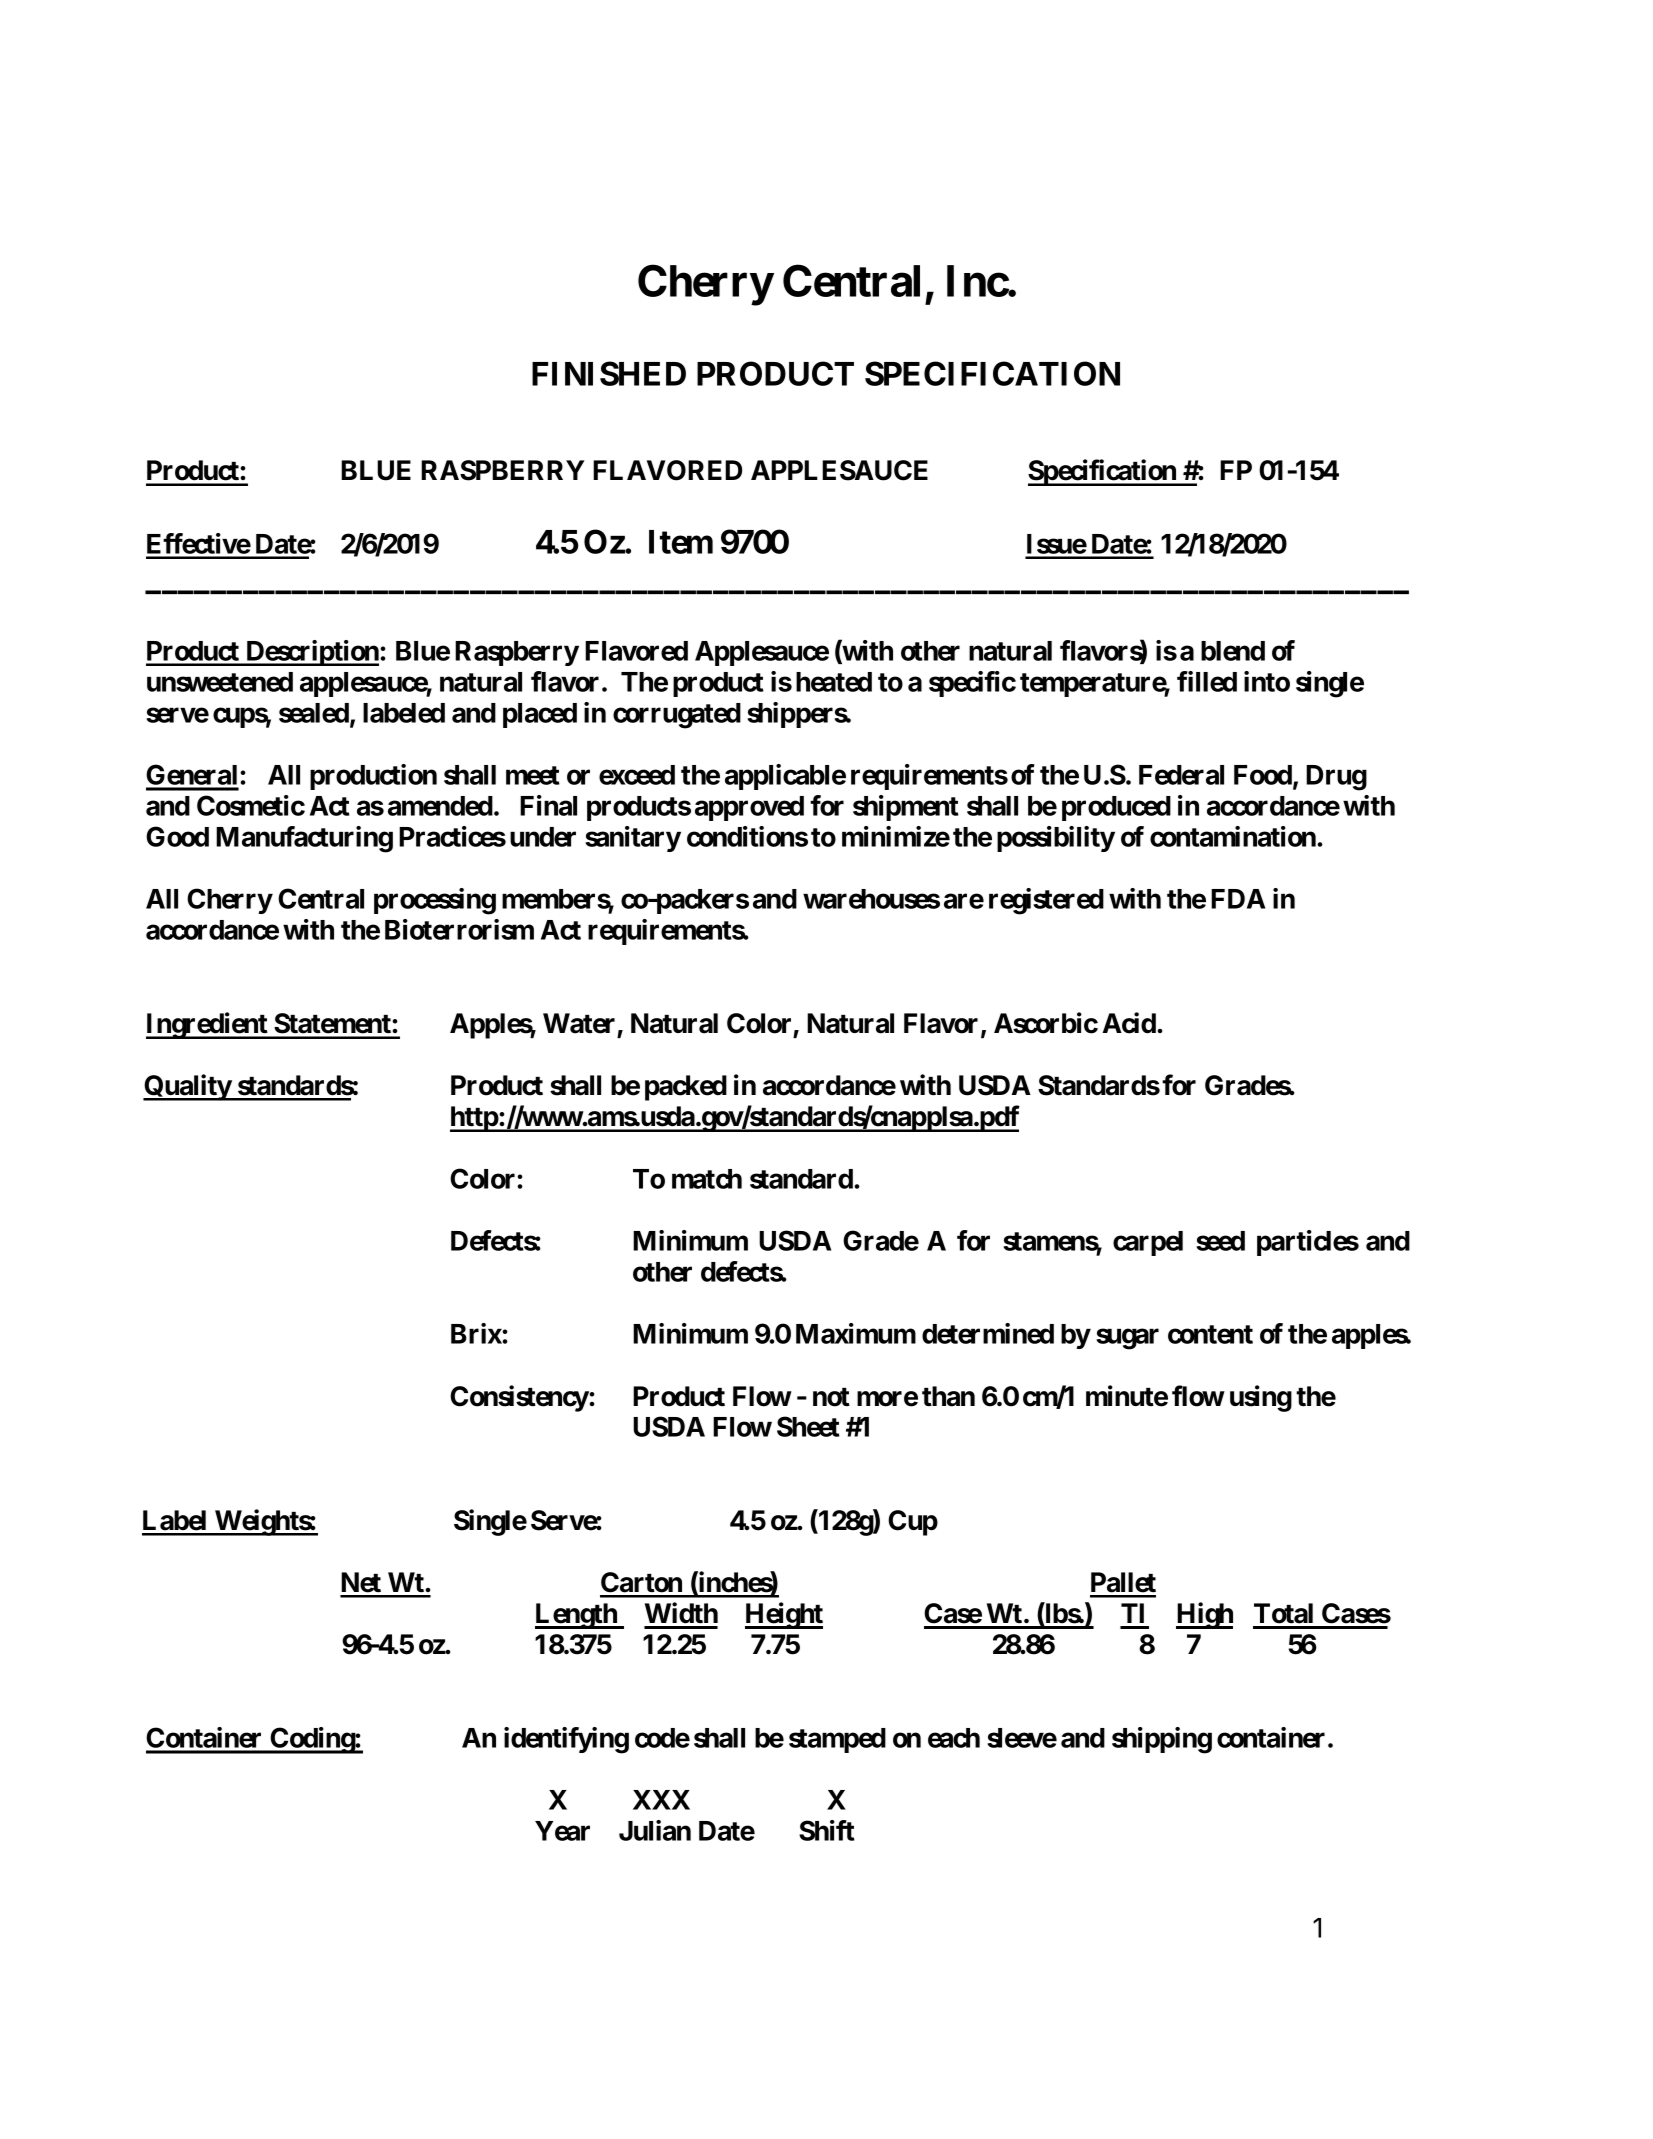 Image resolution: width=1653 pixels, height=2139 pixels. I want to click on FINISHED, so click(609, 373).
